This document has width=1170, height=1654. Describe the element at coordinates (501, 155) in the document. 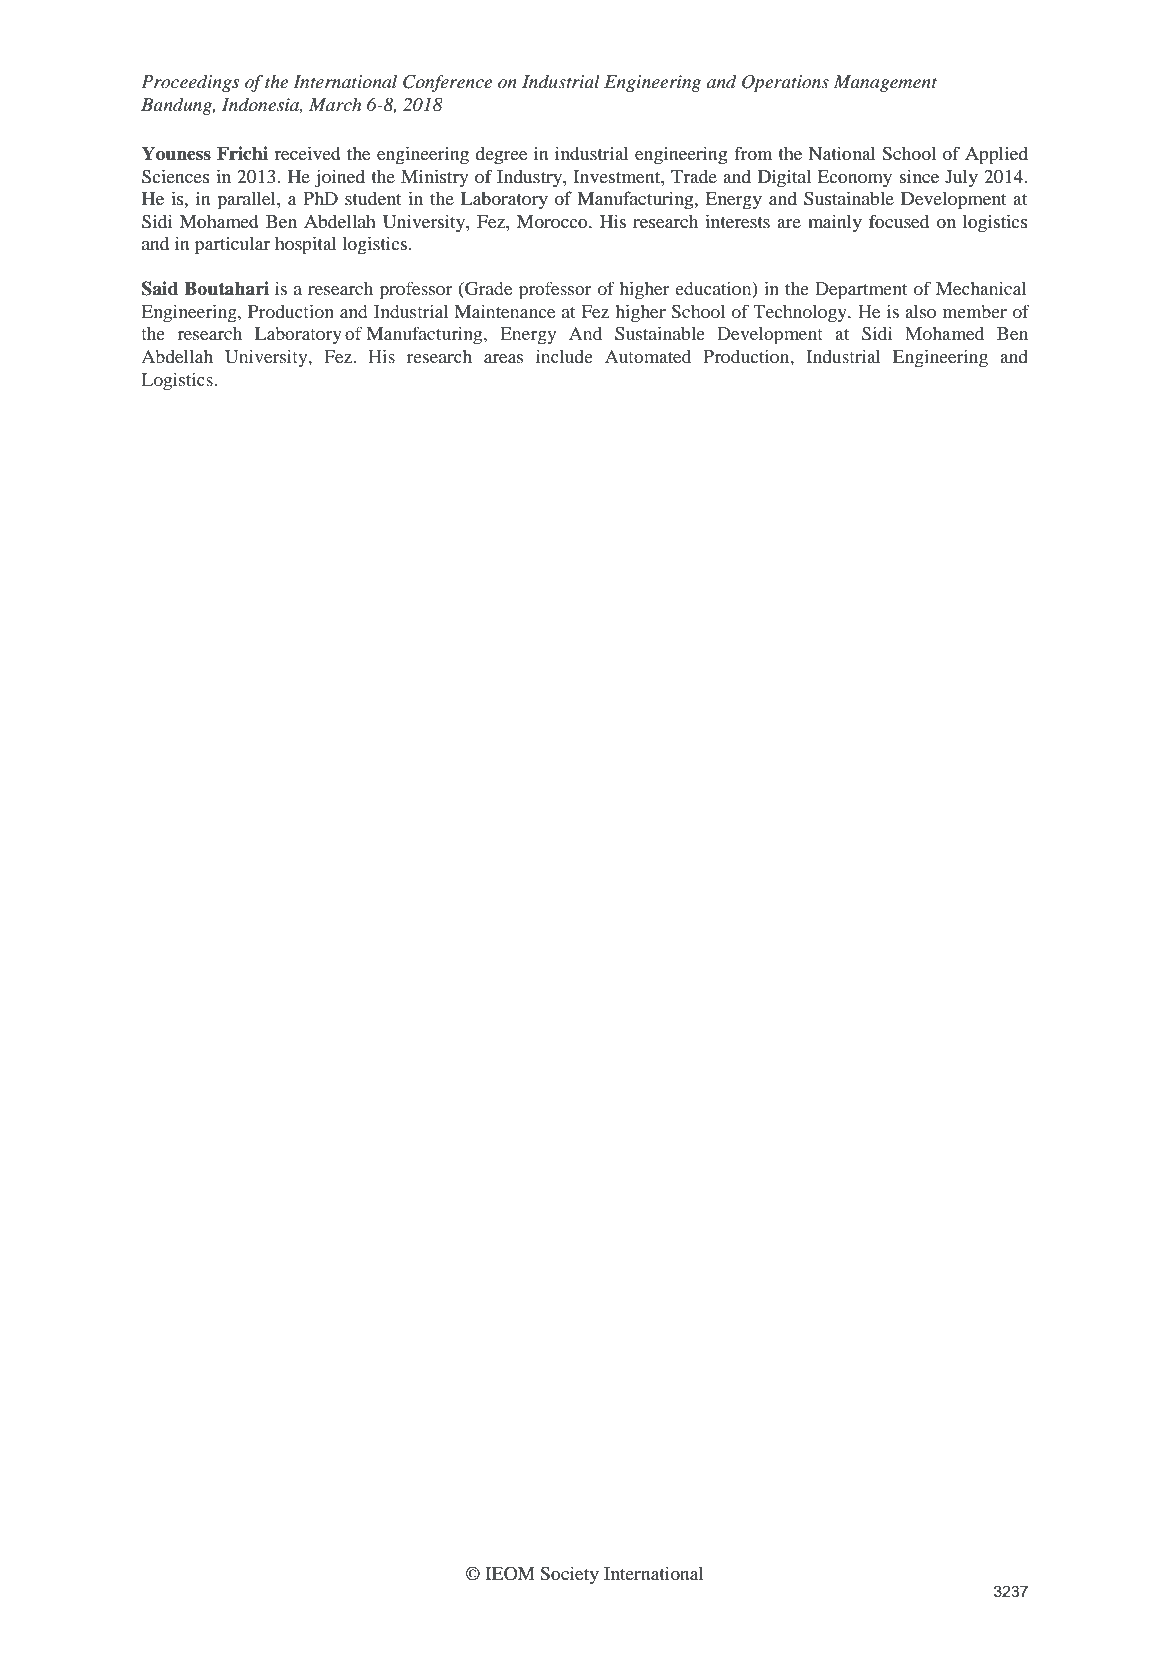

I see `degree` at that location.
